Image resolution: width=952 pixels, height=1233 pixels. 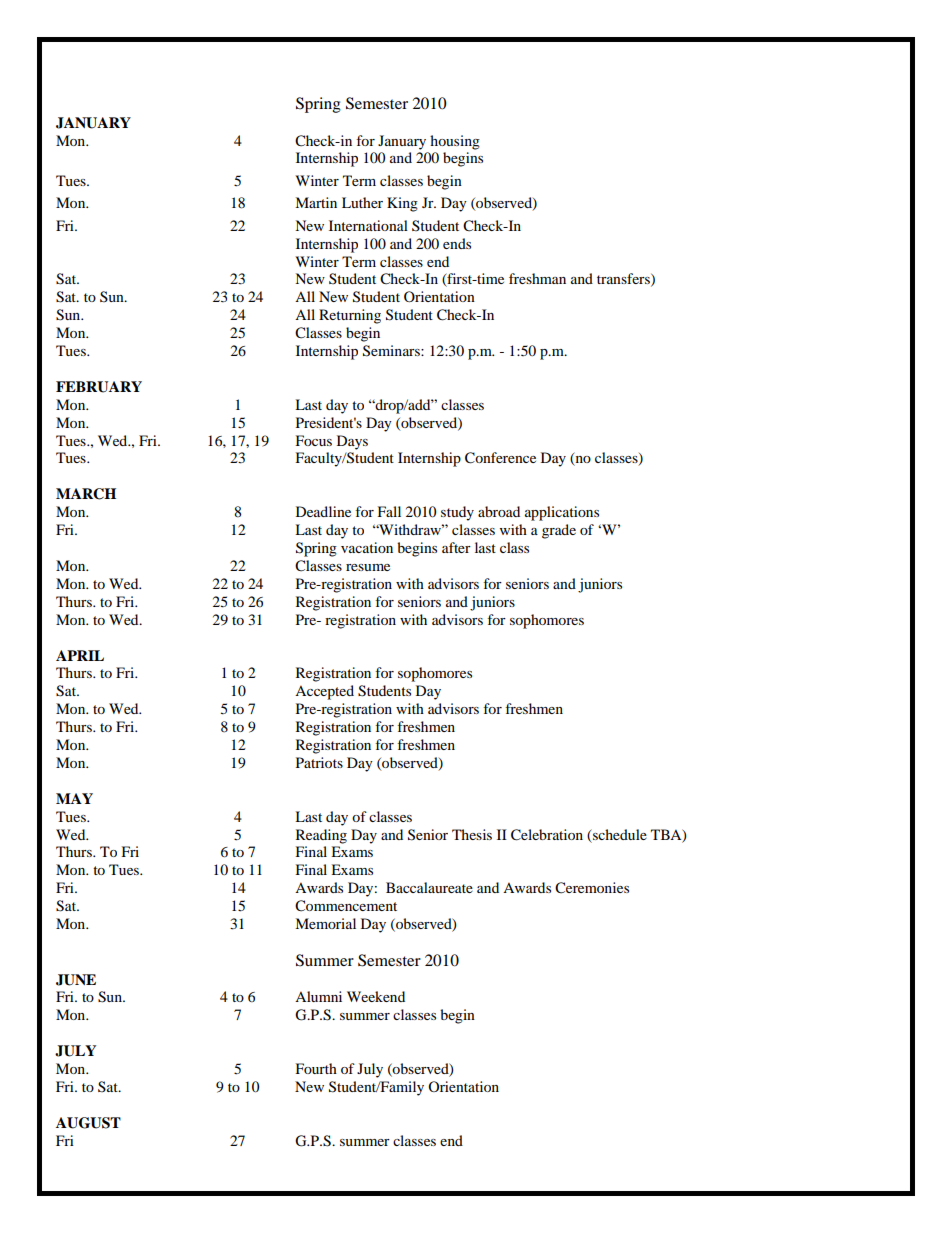 What do you see at coordinates (547, 835) in the image?
I see `Celebration` at bounding box center [547, 835].
